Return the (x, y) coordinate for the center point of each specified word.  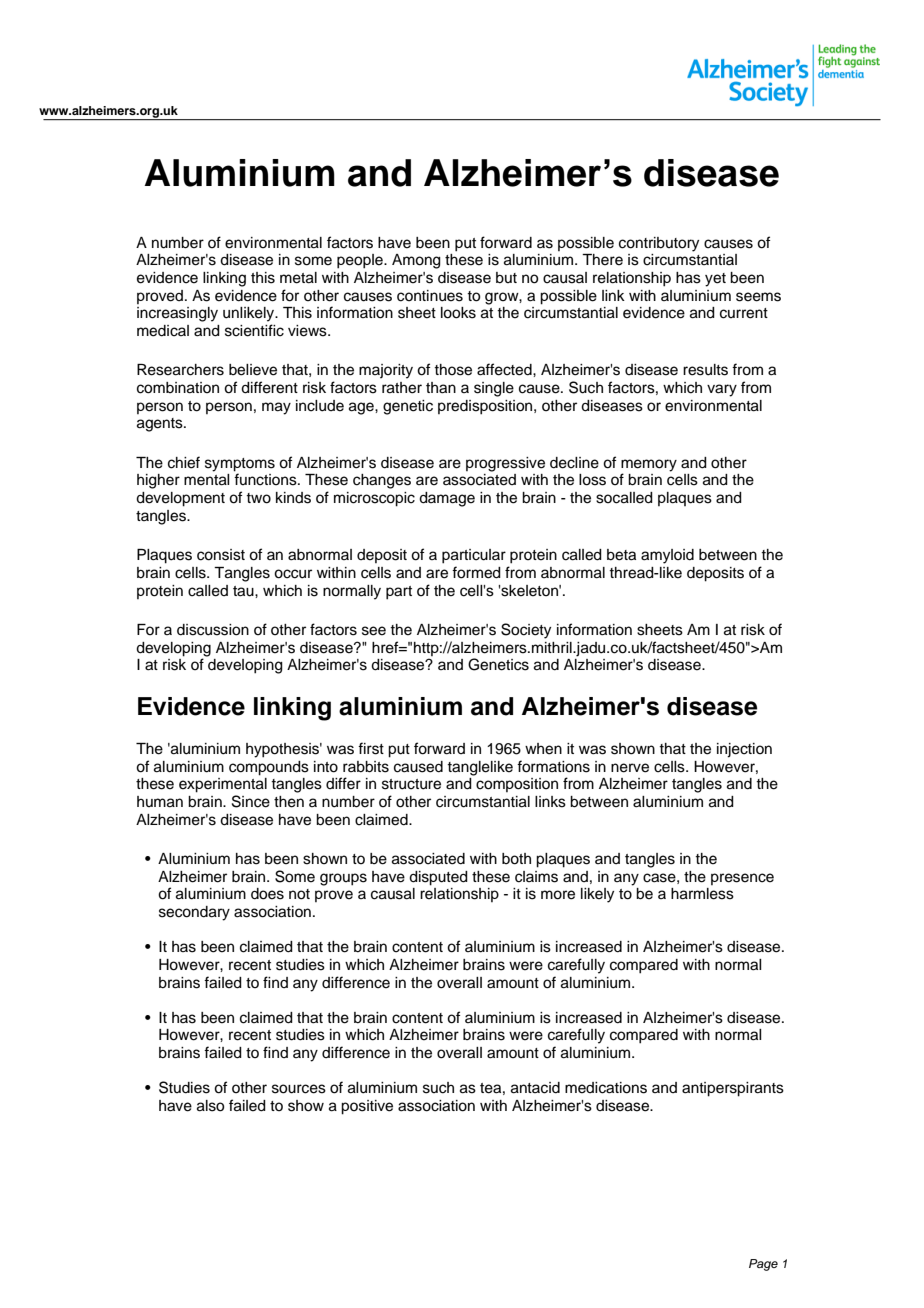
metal (298, 278)
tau (244, 591)
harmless (702, 894)
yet (715, 280)
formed (476, 572)
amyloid (667, 556)
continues (430, 296)
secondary (194, 913)
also (210, 1106)
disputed (438, 878)
